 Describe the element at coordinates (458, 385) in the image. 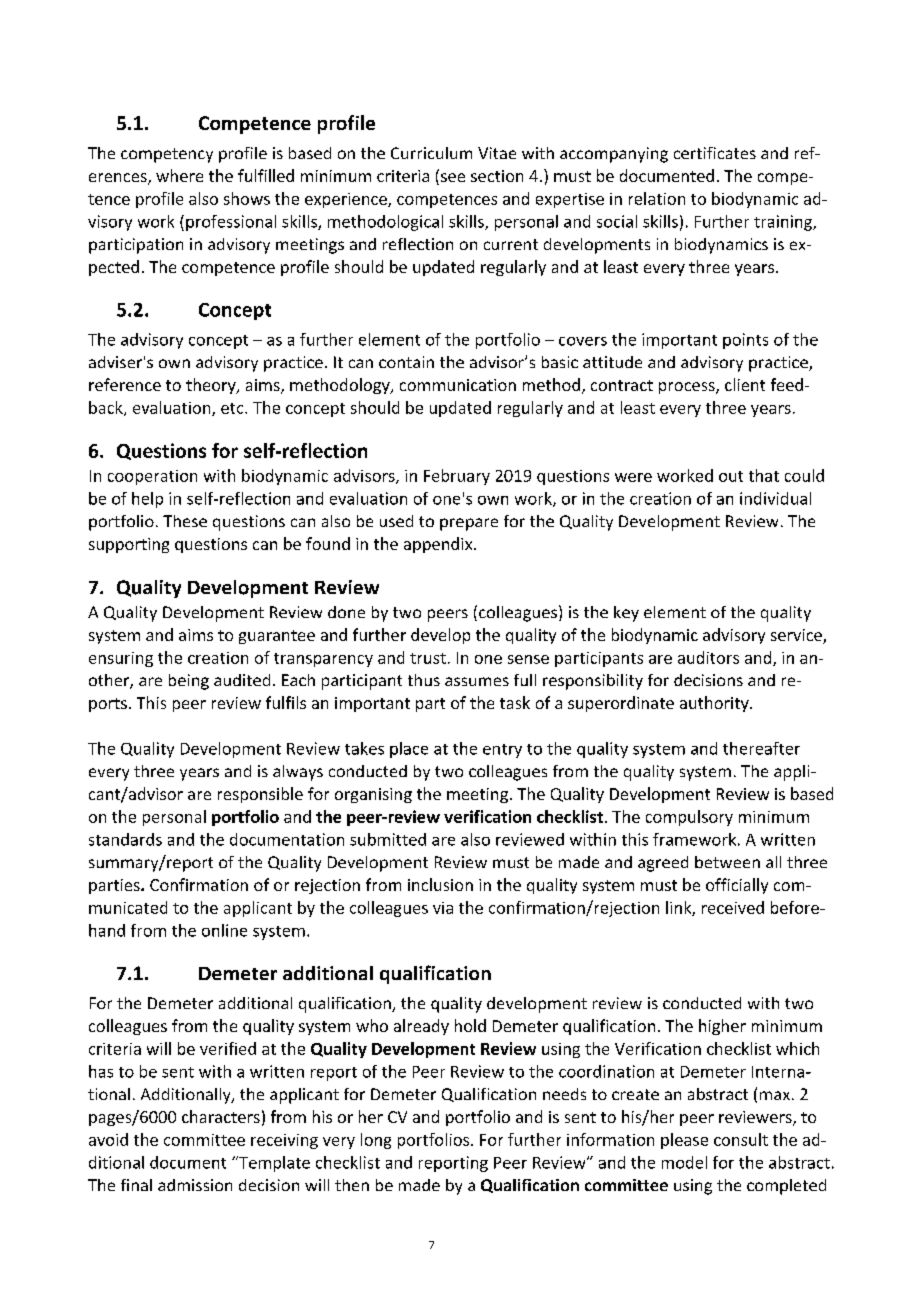

I see `communication` at that location.
